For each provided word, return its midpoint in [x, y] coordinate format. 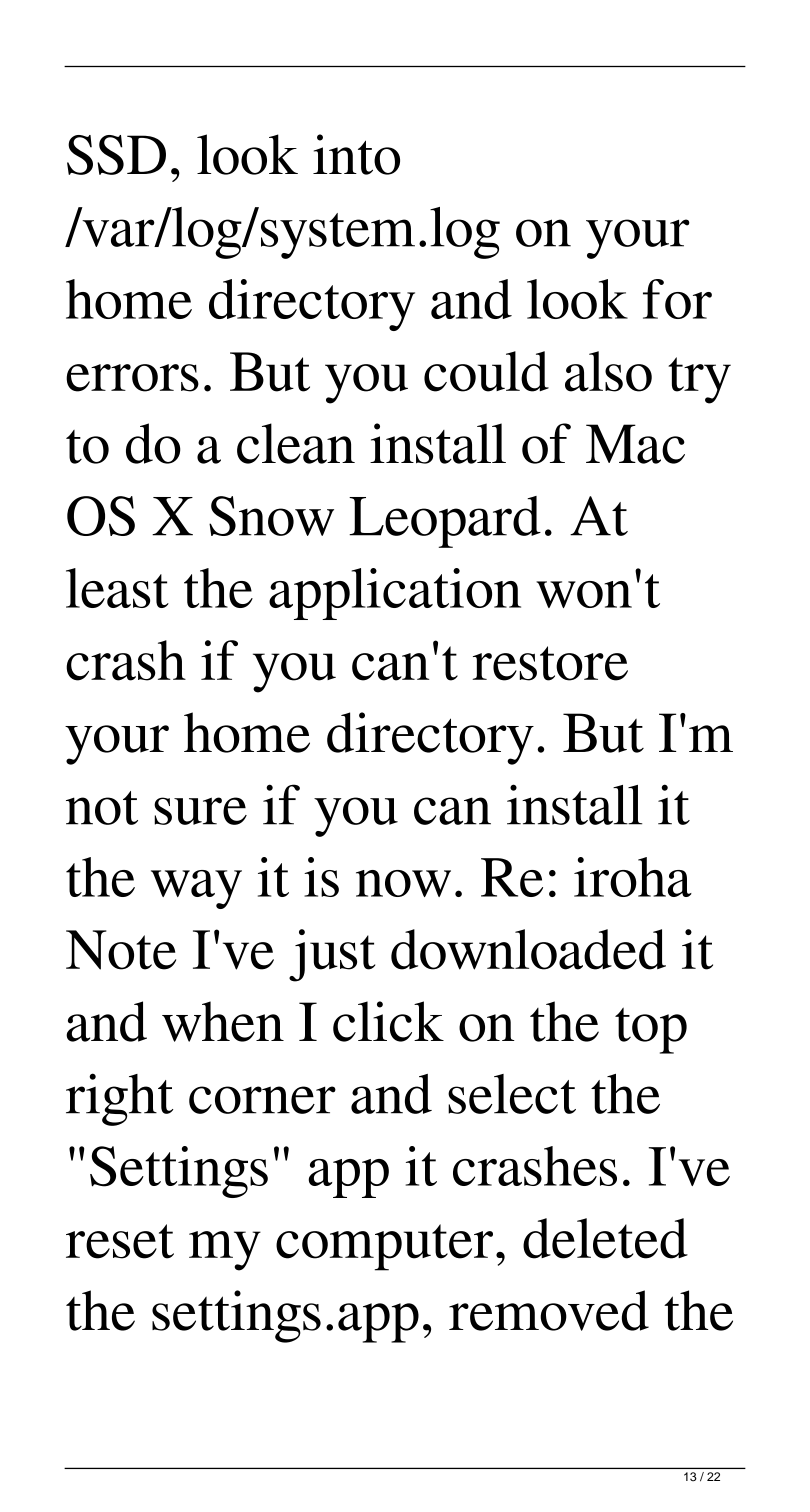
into [356, 154]
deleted [605, 1238]
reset [120, 1241]
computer [384, 1247]
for [677, 299]
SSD [116, 155]
